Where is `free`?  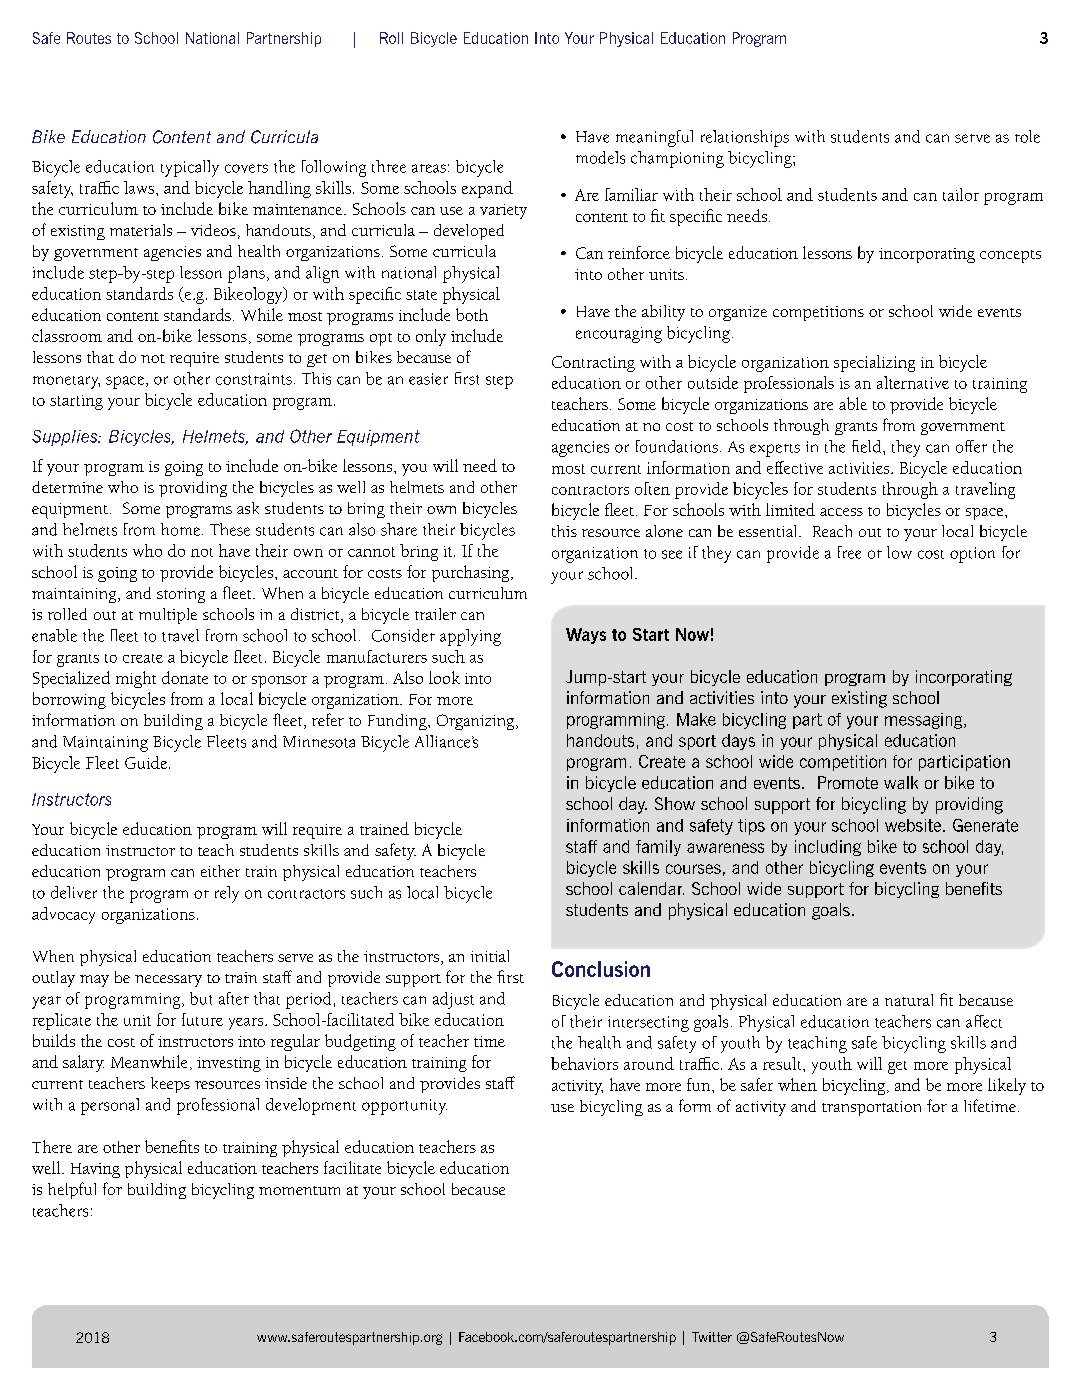 free is located at coordinates (849, 552).
